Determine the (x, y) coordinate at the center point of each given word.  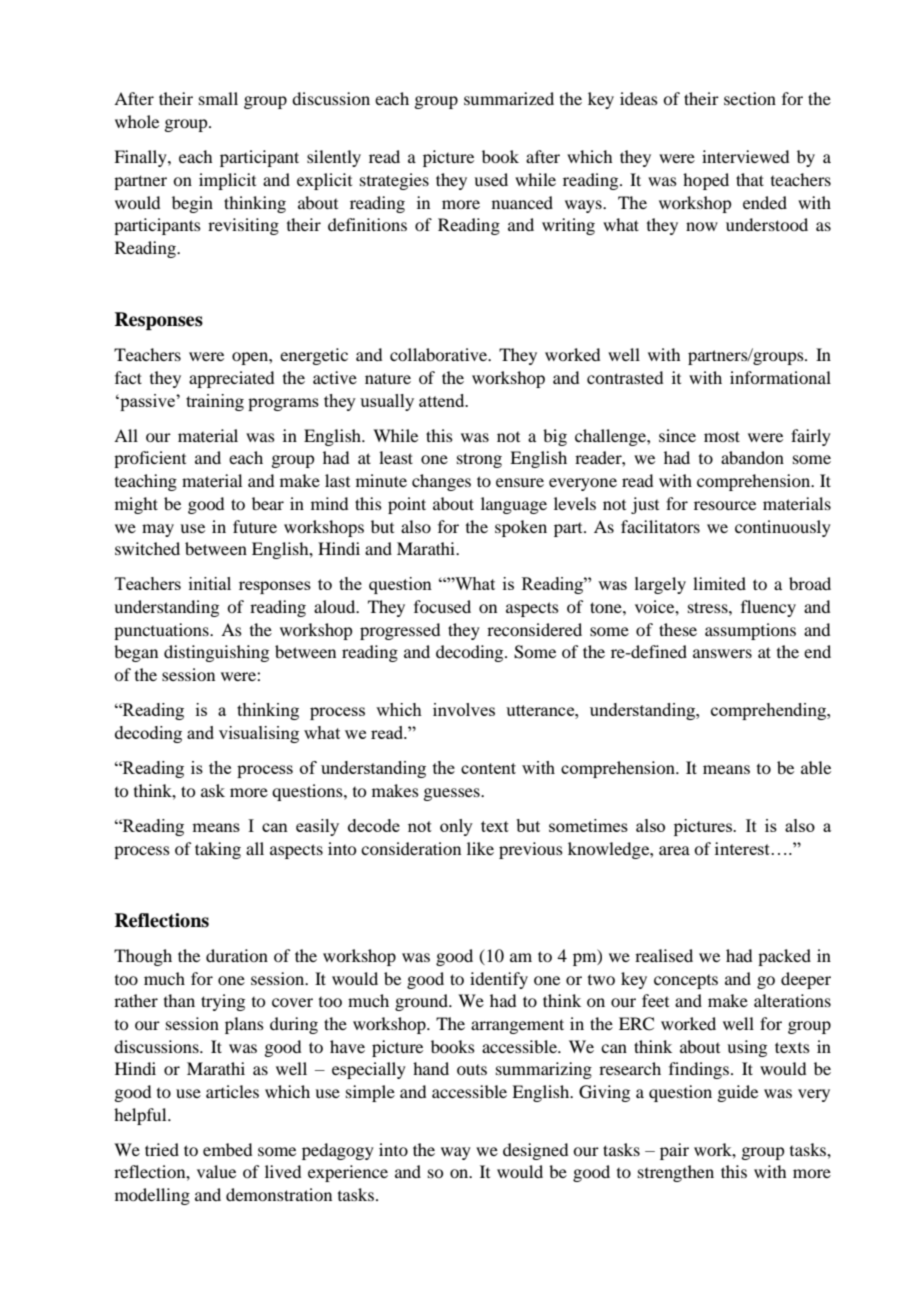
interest (742, 848)
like (480, 848)
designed (535, 1151)
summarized (509, 98)
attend (443, 400)
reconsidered (534, 629)
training (215, 402)
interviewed (745, 156)
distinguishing (216, 653)
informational (780, 377)
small (218, 98)
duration (237, 955)
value (216, 1171)
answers (722, 653)
